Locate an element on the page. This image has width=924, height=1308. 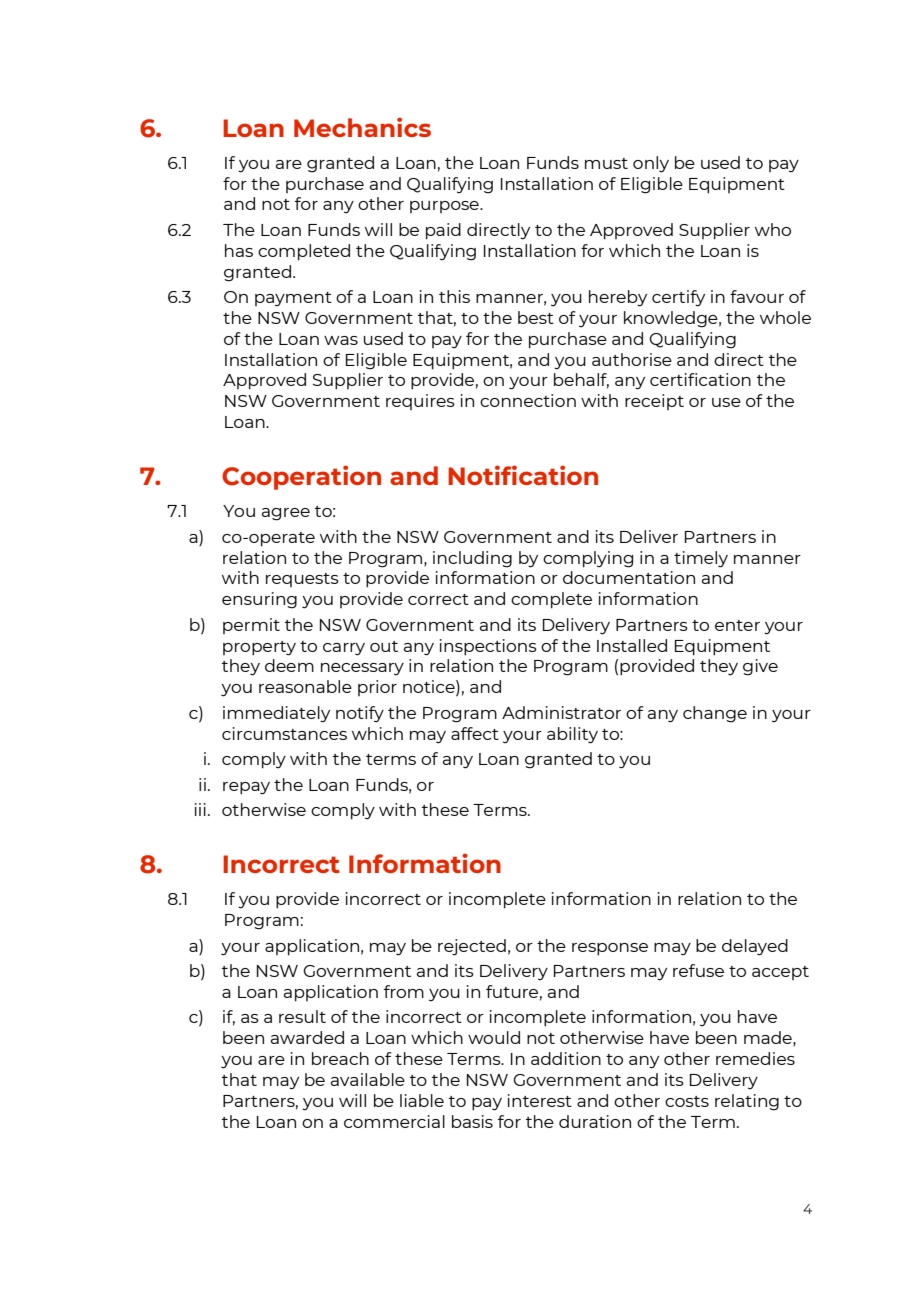
awarded is located at coordinates (307, 1037).
